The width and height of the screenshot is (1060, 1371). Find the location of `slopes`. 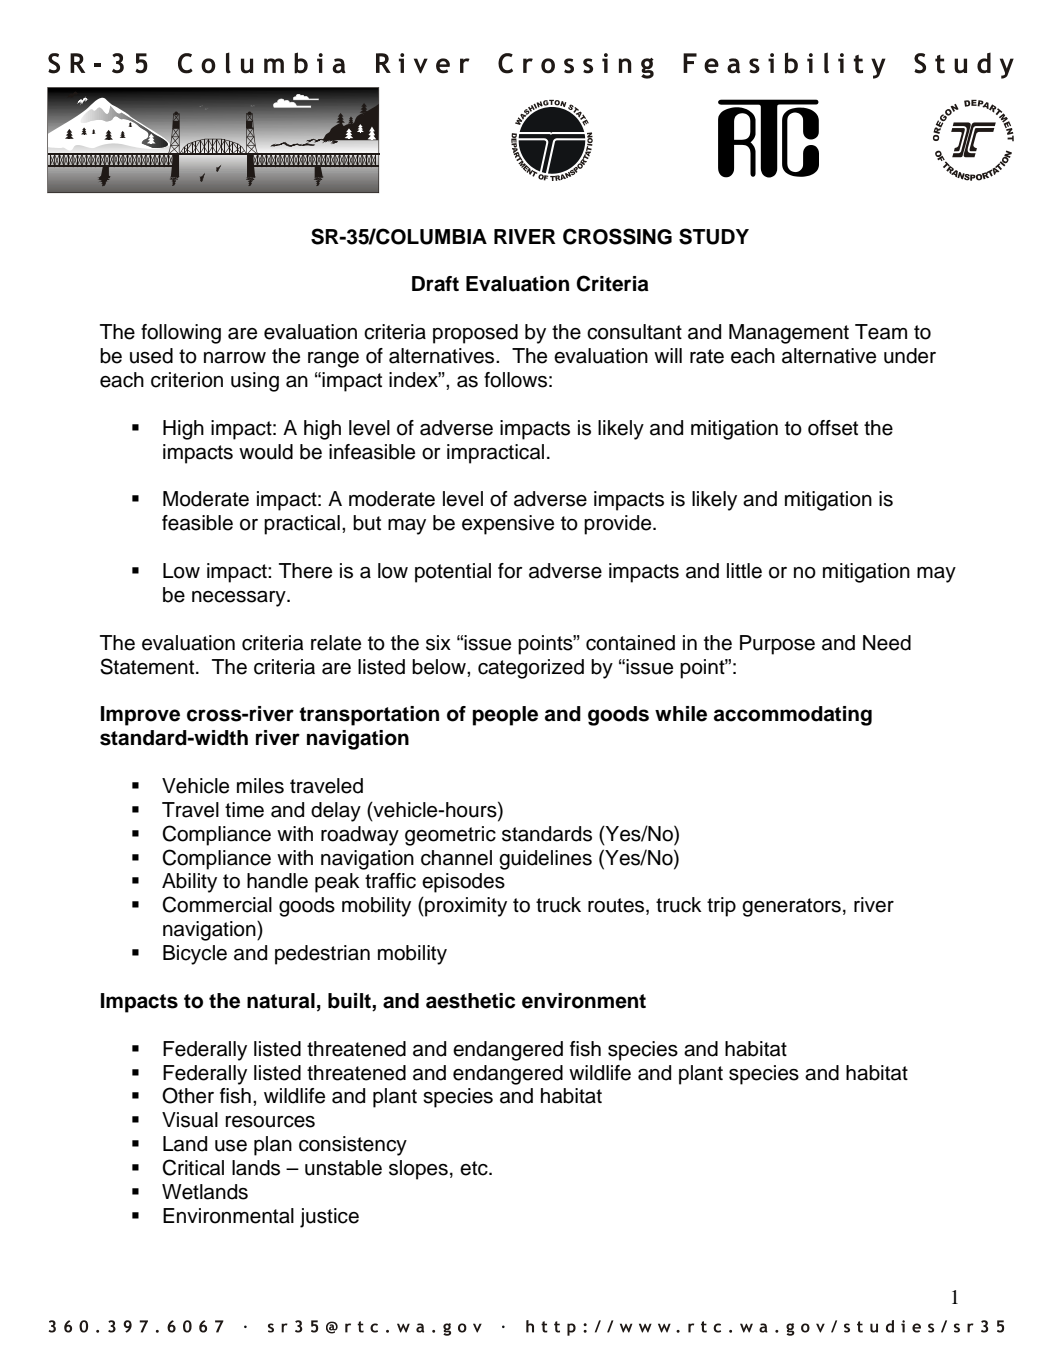

slopes is located at coordinates (418, 1170).
